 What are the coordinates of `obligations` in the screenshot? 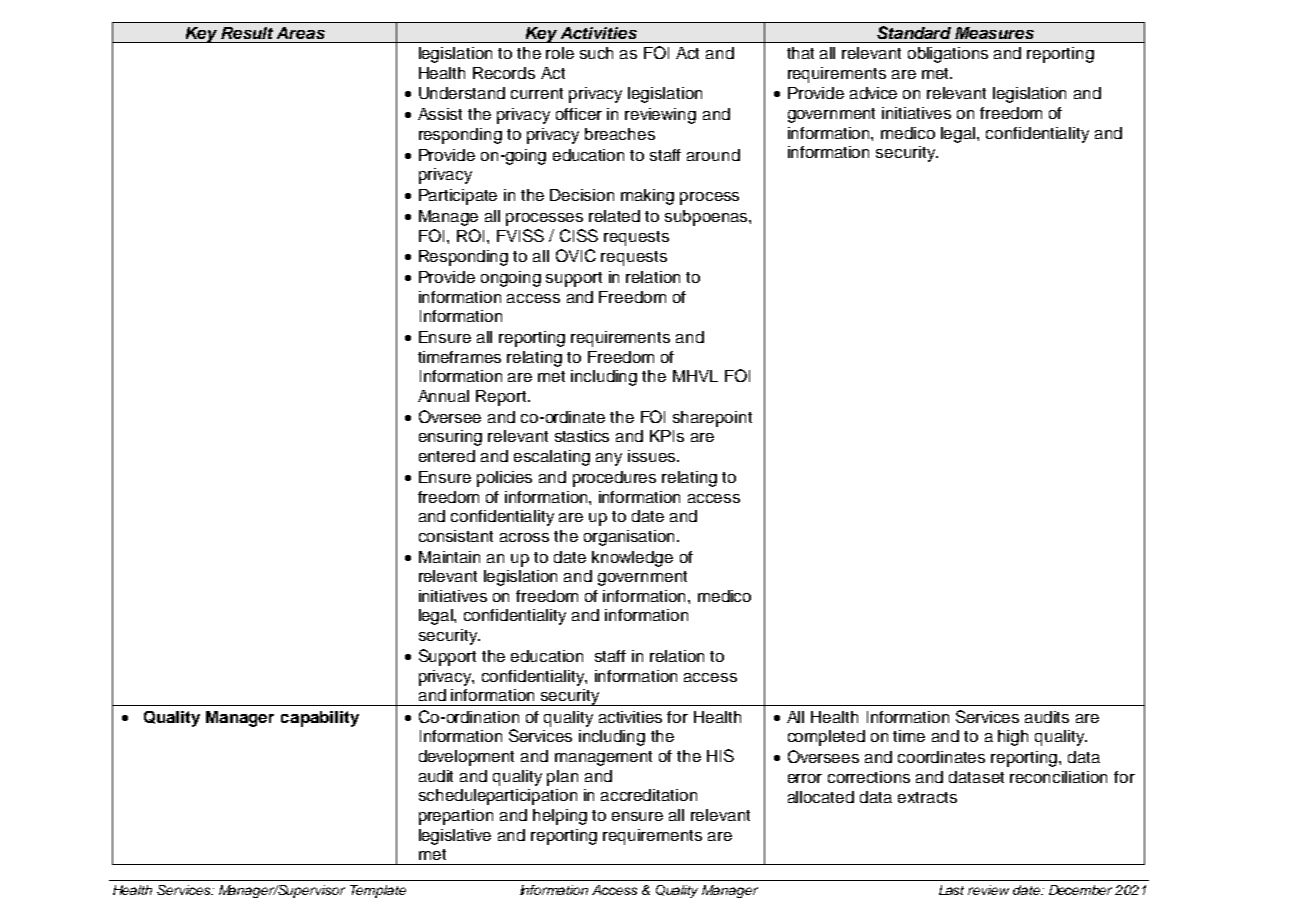 It's located at (948, 55).
